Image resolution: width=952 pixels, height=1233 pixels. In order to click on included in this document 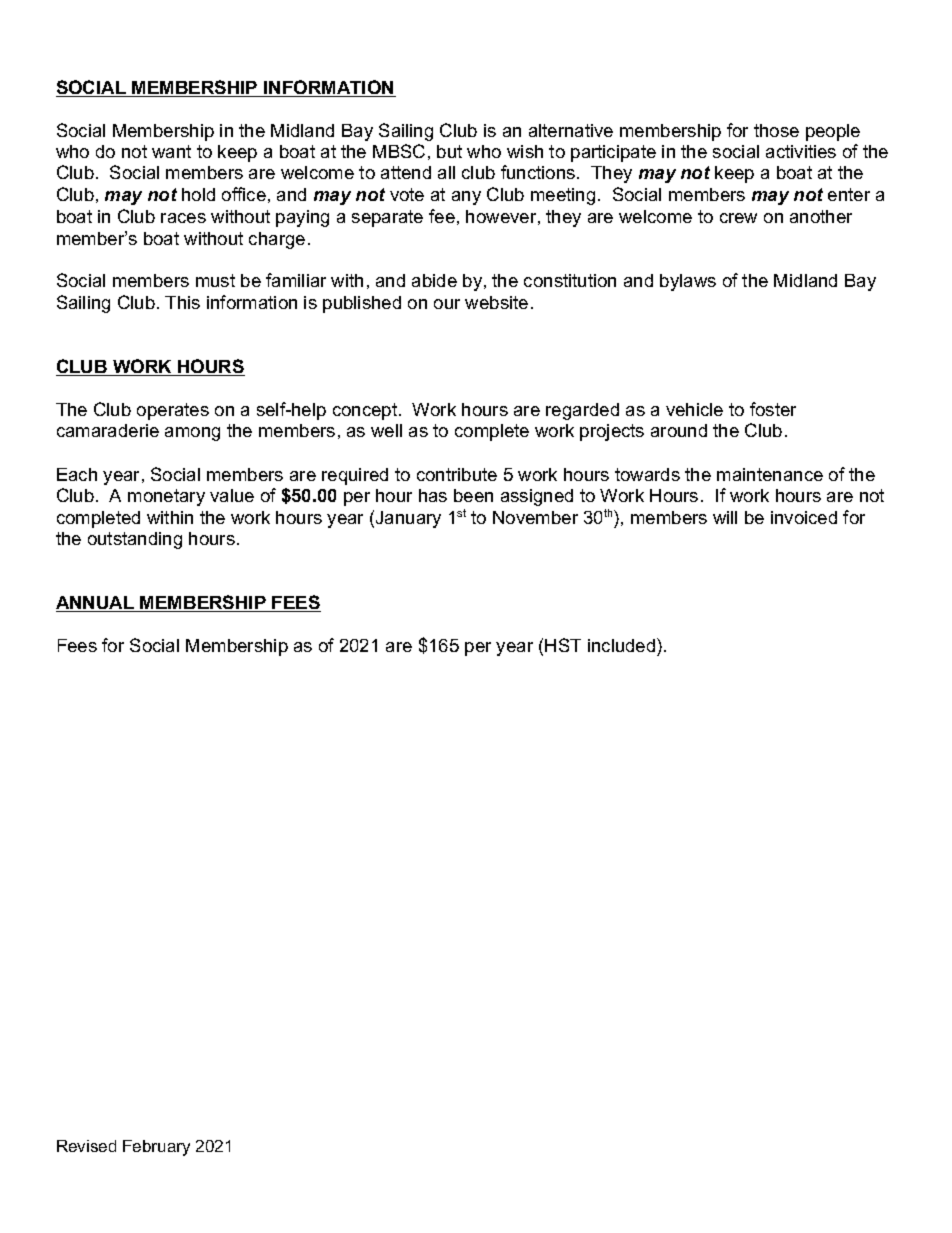, I will do `click(621, 645)`.
